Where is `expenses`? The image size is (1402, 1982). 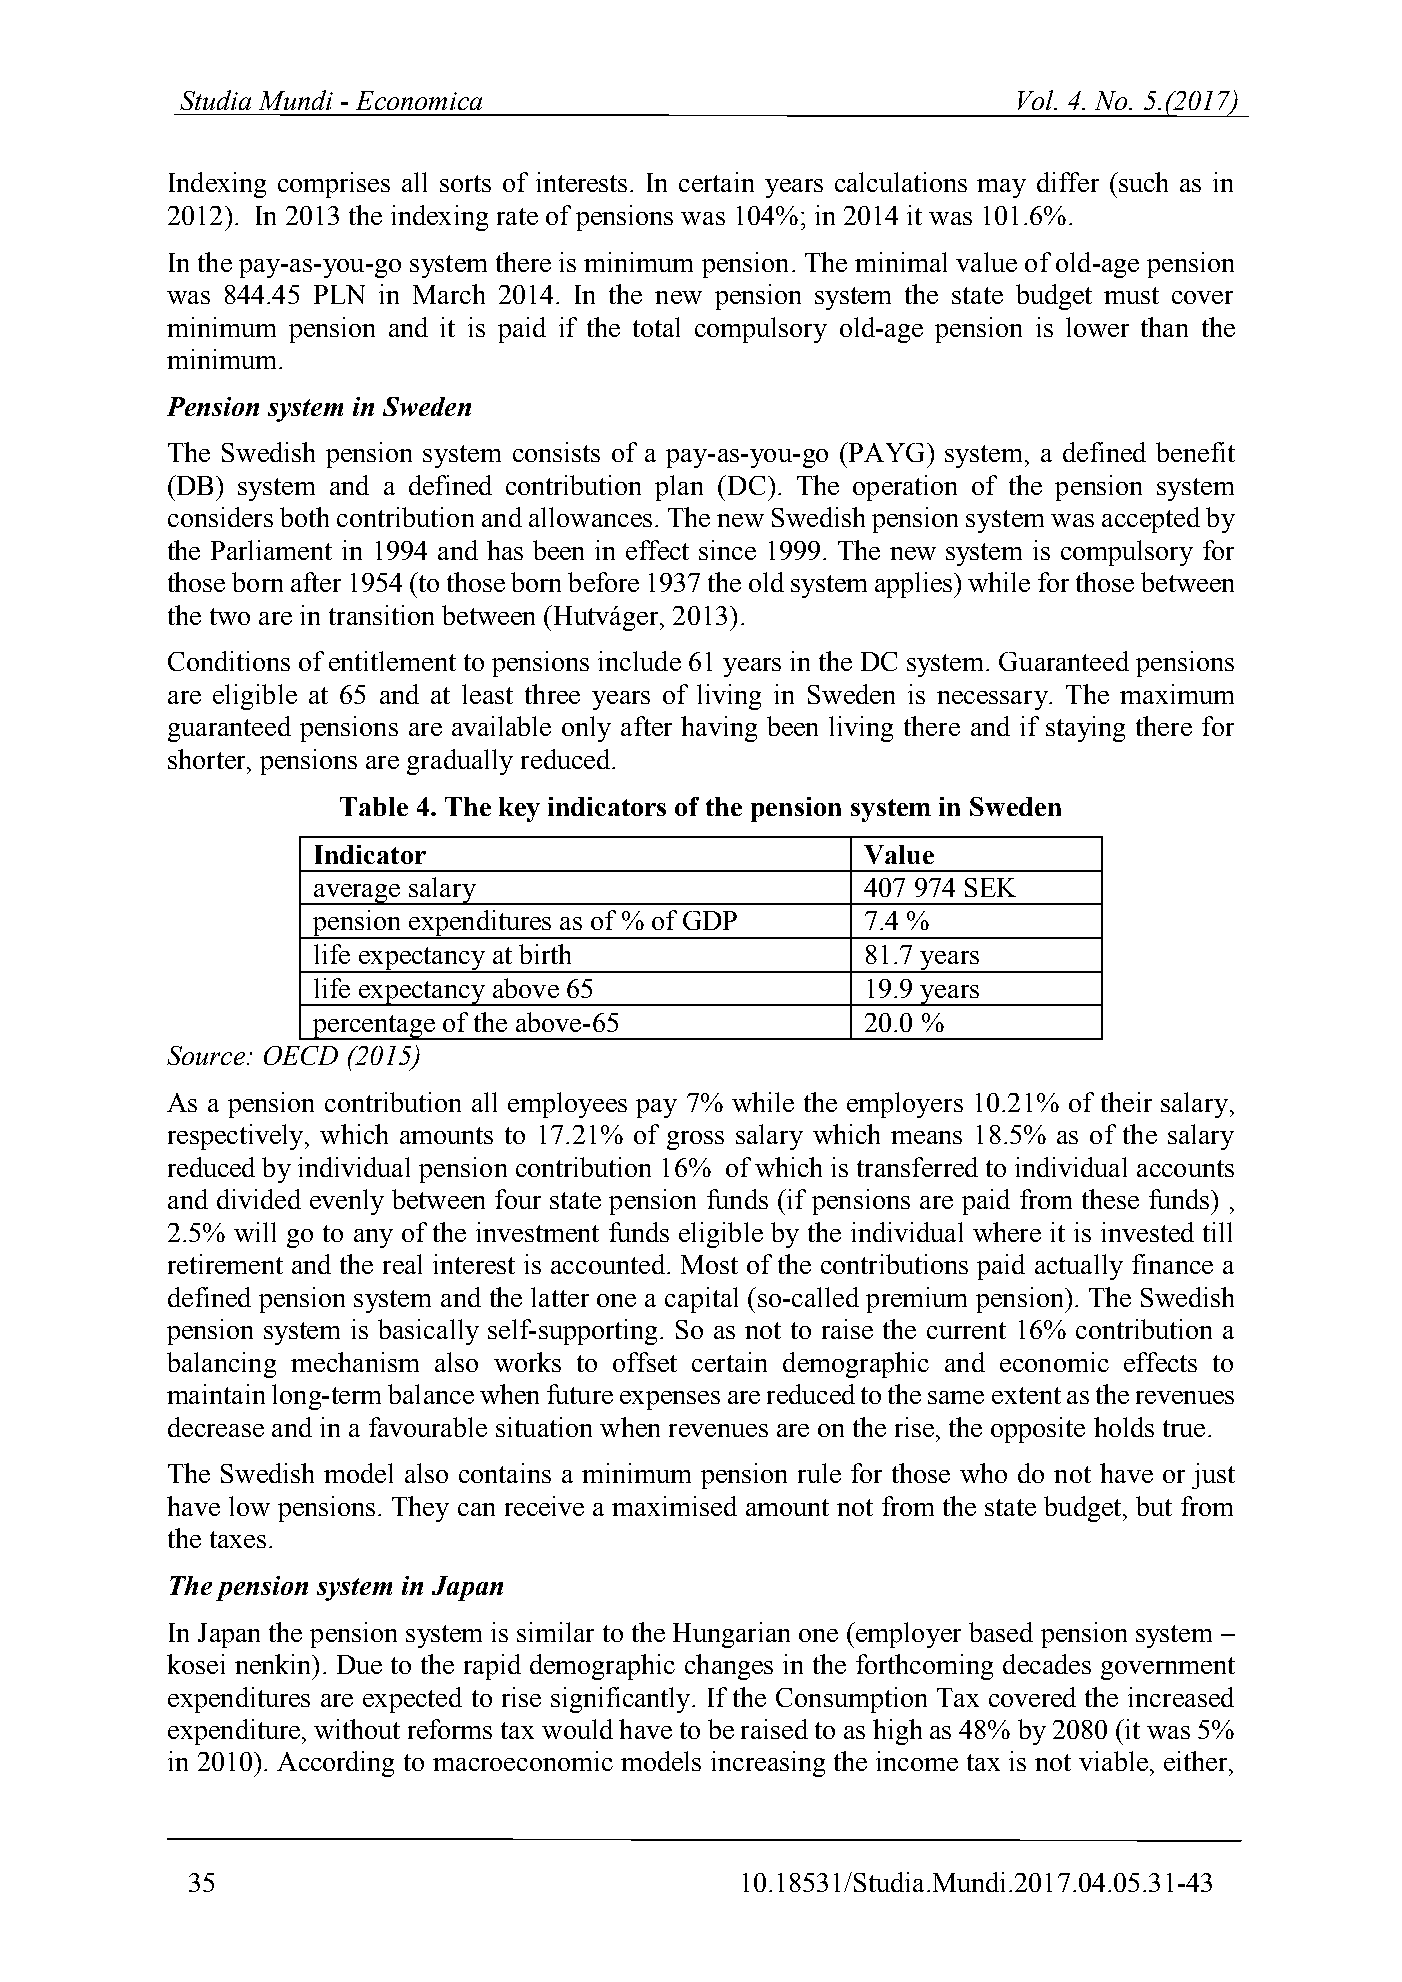
expenses is located at coordinates (670, 1400).
